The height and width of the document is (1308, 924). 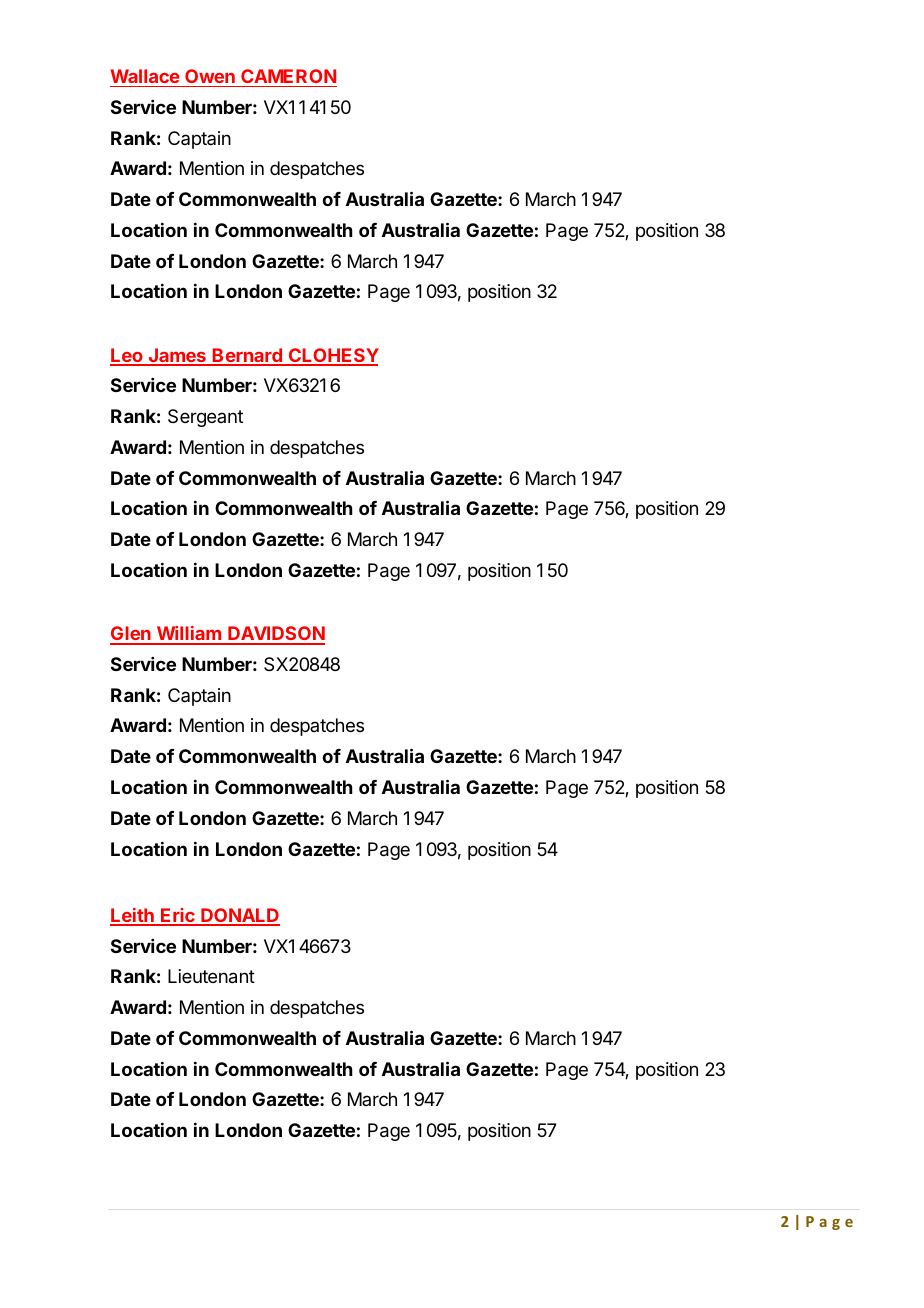 I want to click on Bernard, so click(x=247, y=356).
